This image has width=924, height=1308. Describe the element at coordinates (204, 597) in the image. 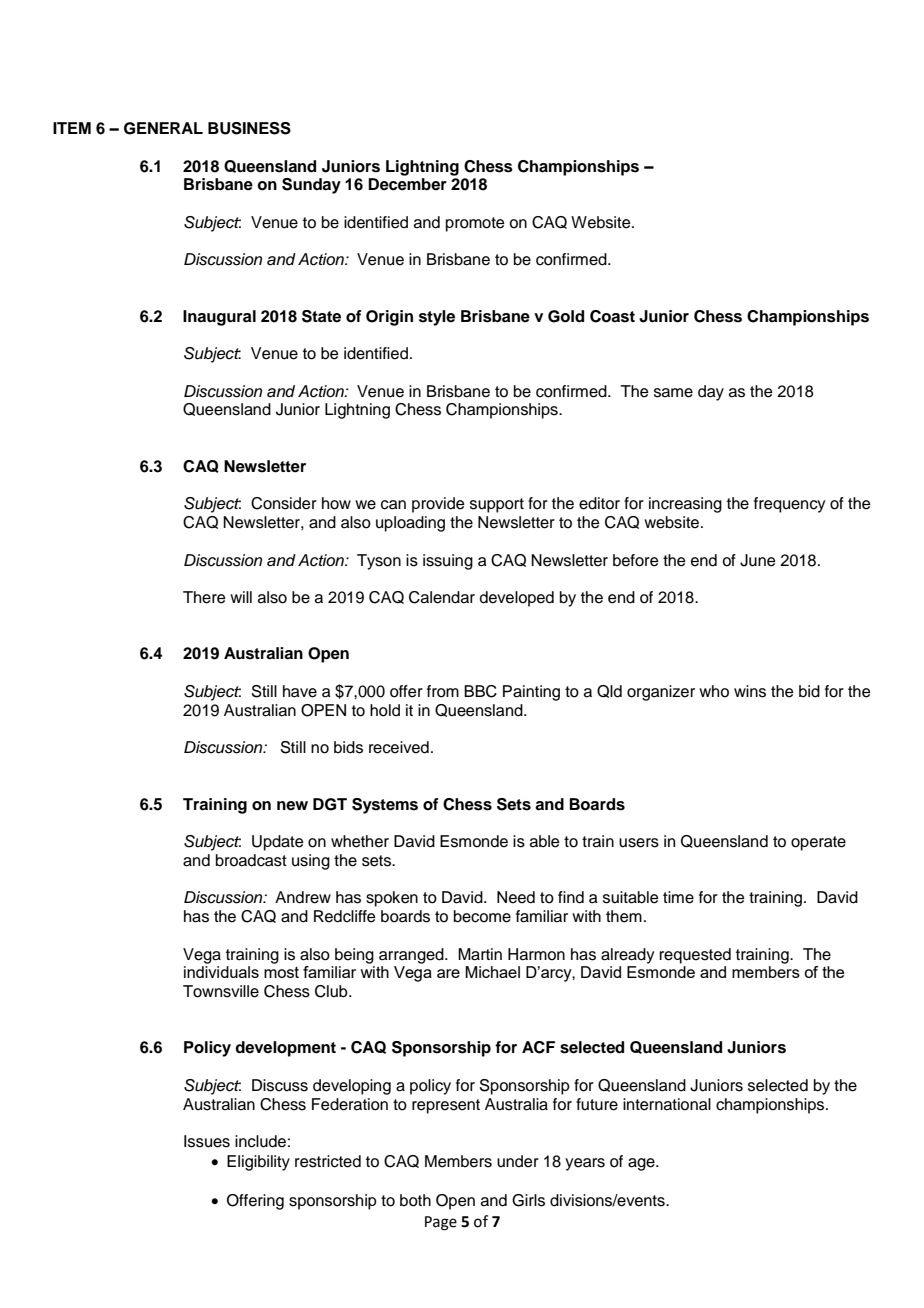

I see `There` at that location.
